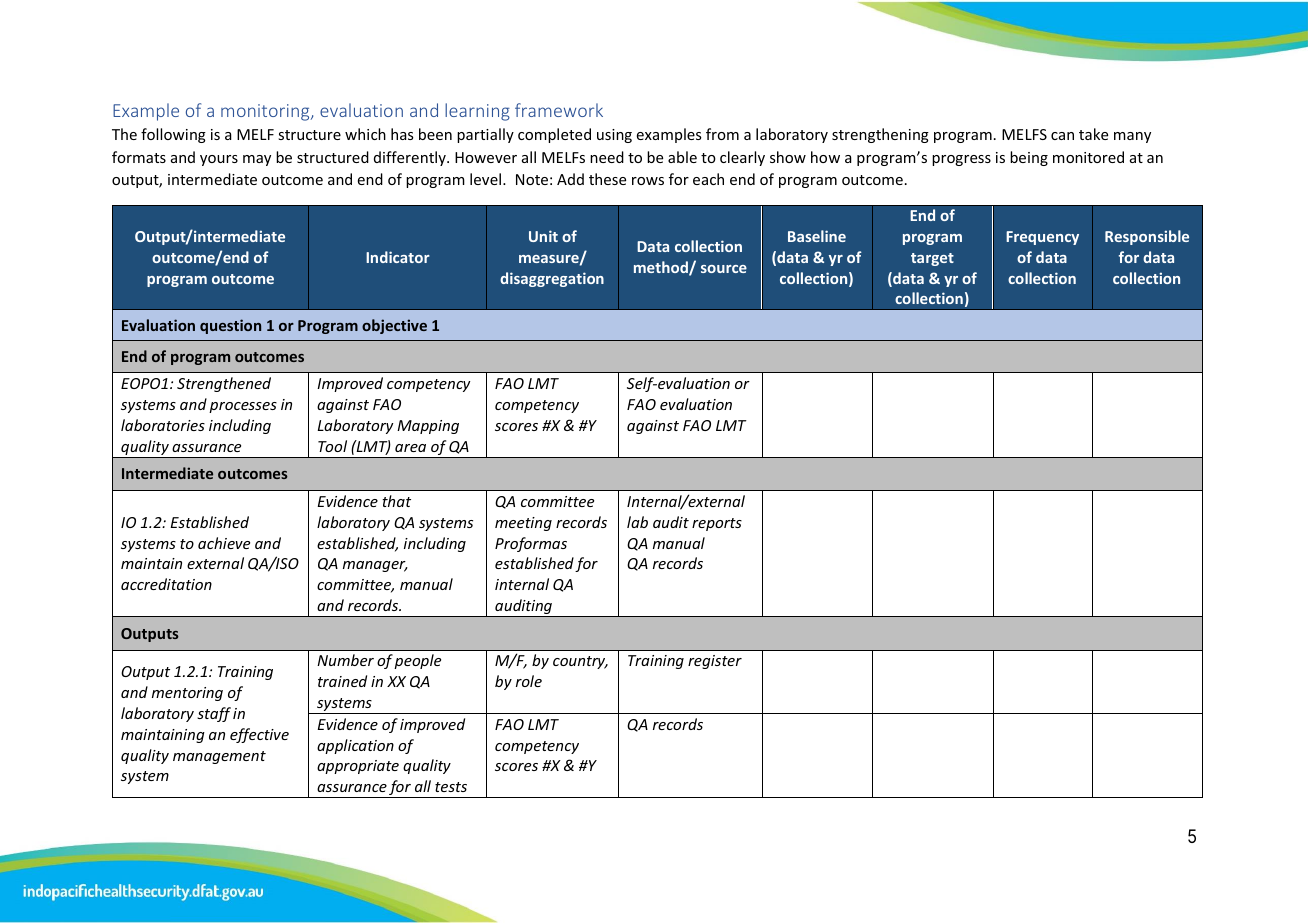  Describe the element at coordinates (332, 446) in the image. I see `Tool` at that location.
